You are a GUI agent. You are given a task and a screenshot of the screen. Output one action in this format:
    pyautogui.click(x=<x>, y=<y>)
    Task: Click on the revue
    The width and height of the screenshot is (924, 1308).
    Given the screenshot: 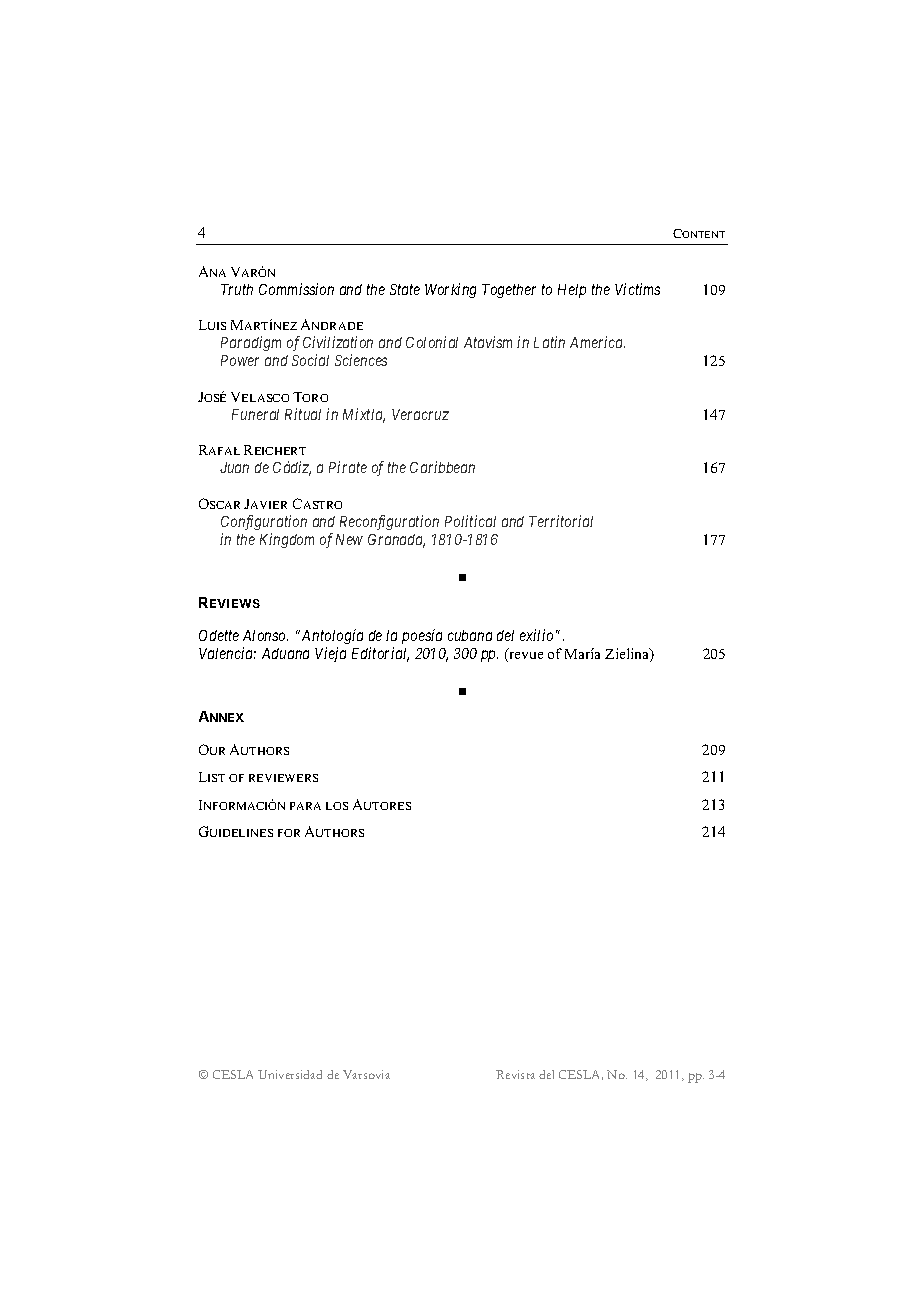 What is the action you would take?
    pyautogui.click(x=525, y=657)
